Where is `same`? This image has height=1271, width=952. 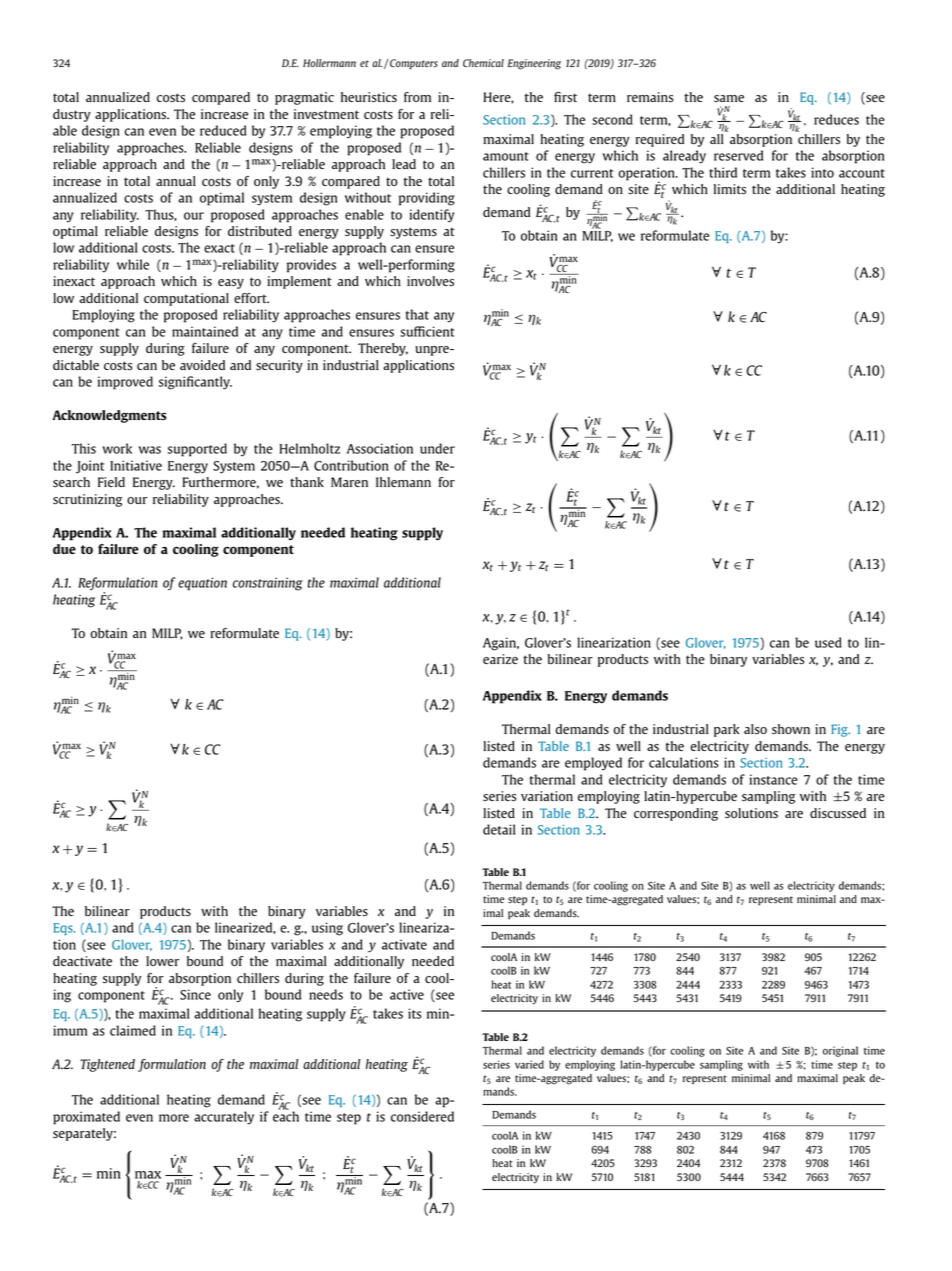 same is located at coordinates (729, 99).
